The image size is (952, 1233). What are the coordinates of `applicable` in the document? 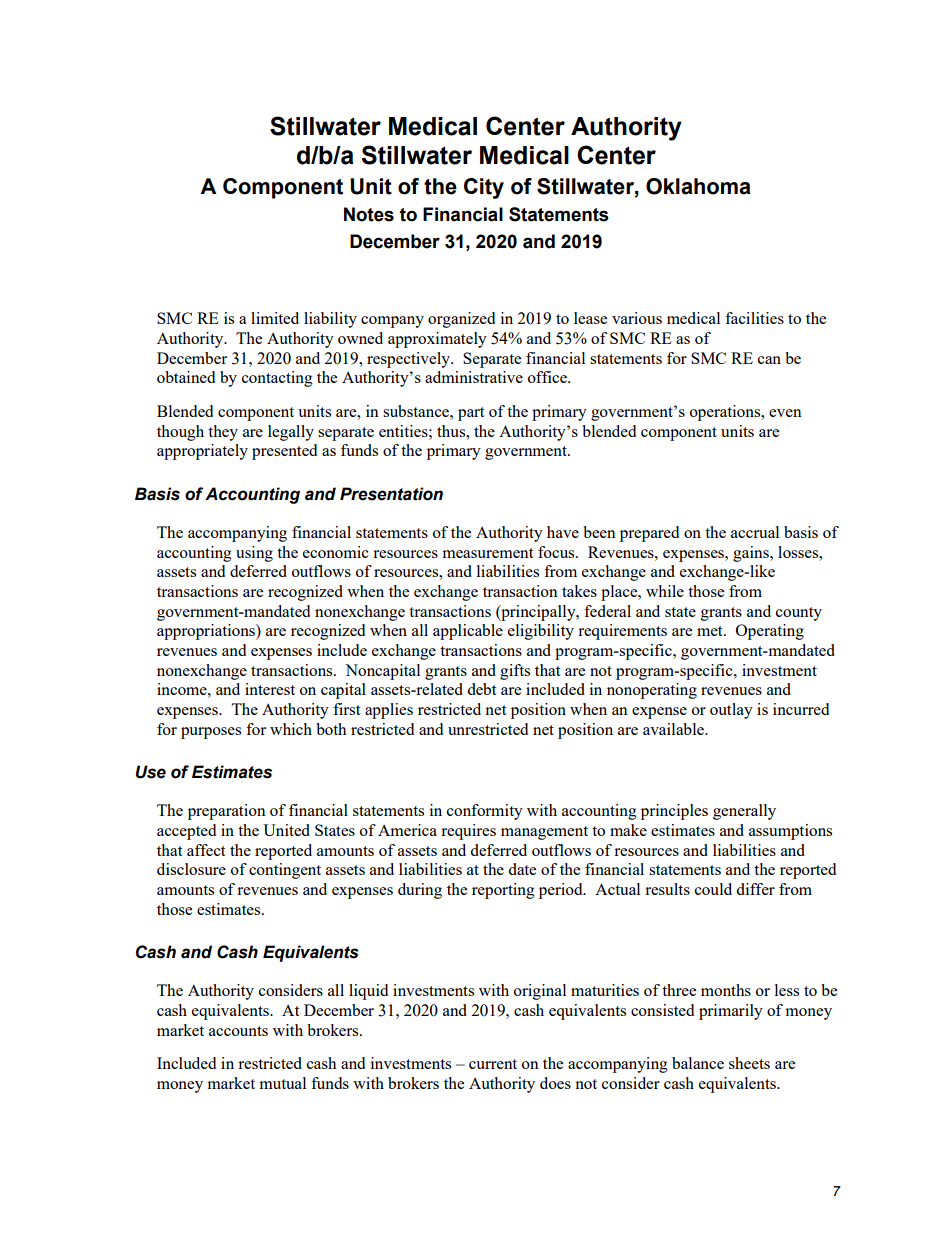 It's located at (468, 632).
